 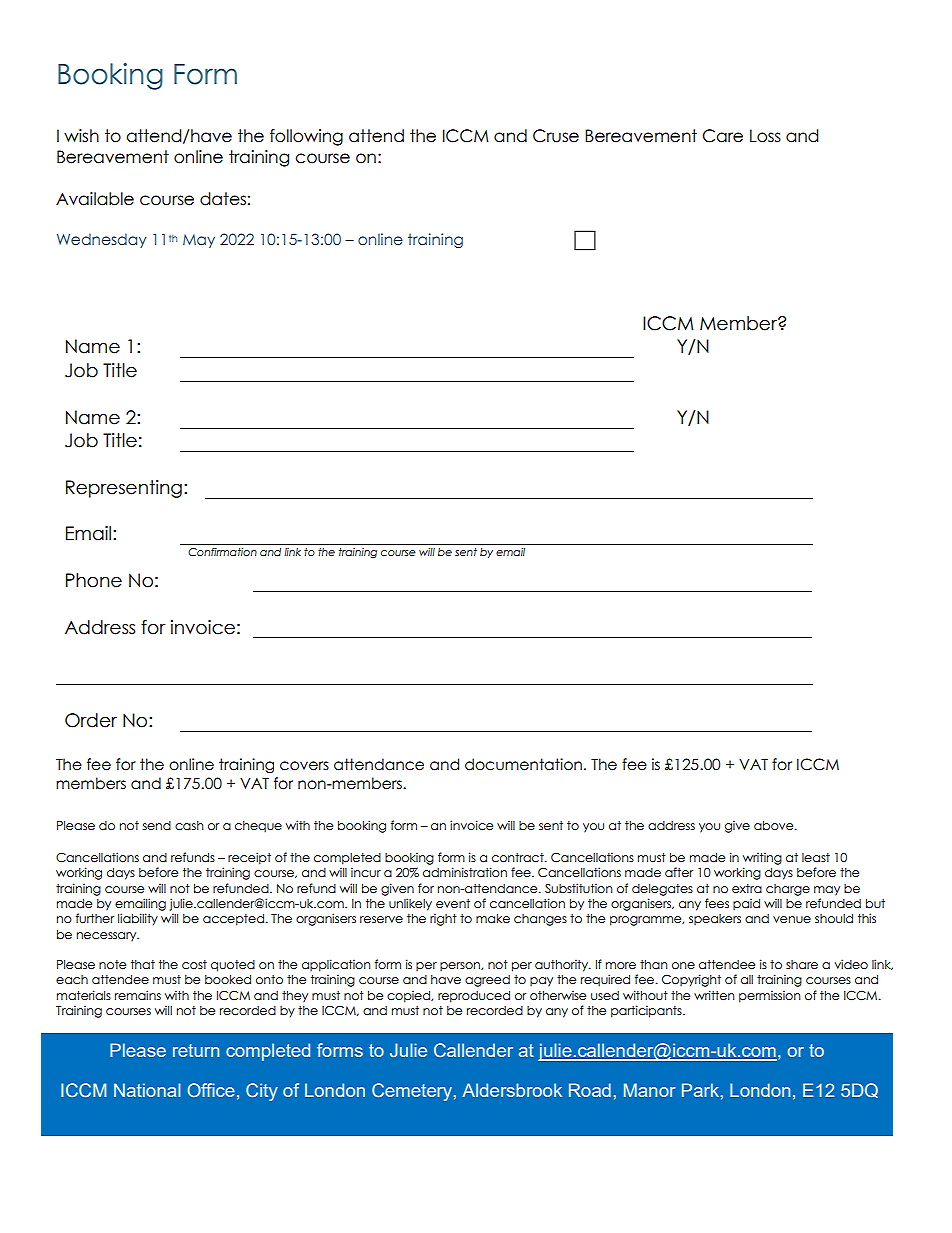 What do you see at coordinates (556, 136) in the document?
I see `Cruse` at bounding box center [556, 136].
